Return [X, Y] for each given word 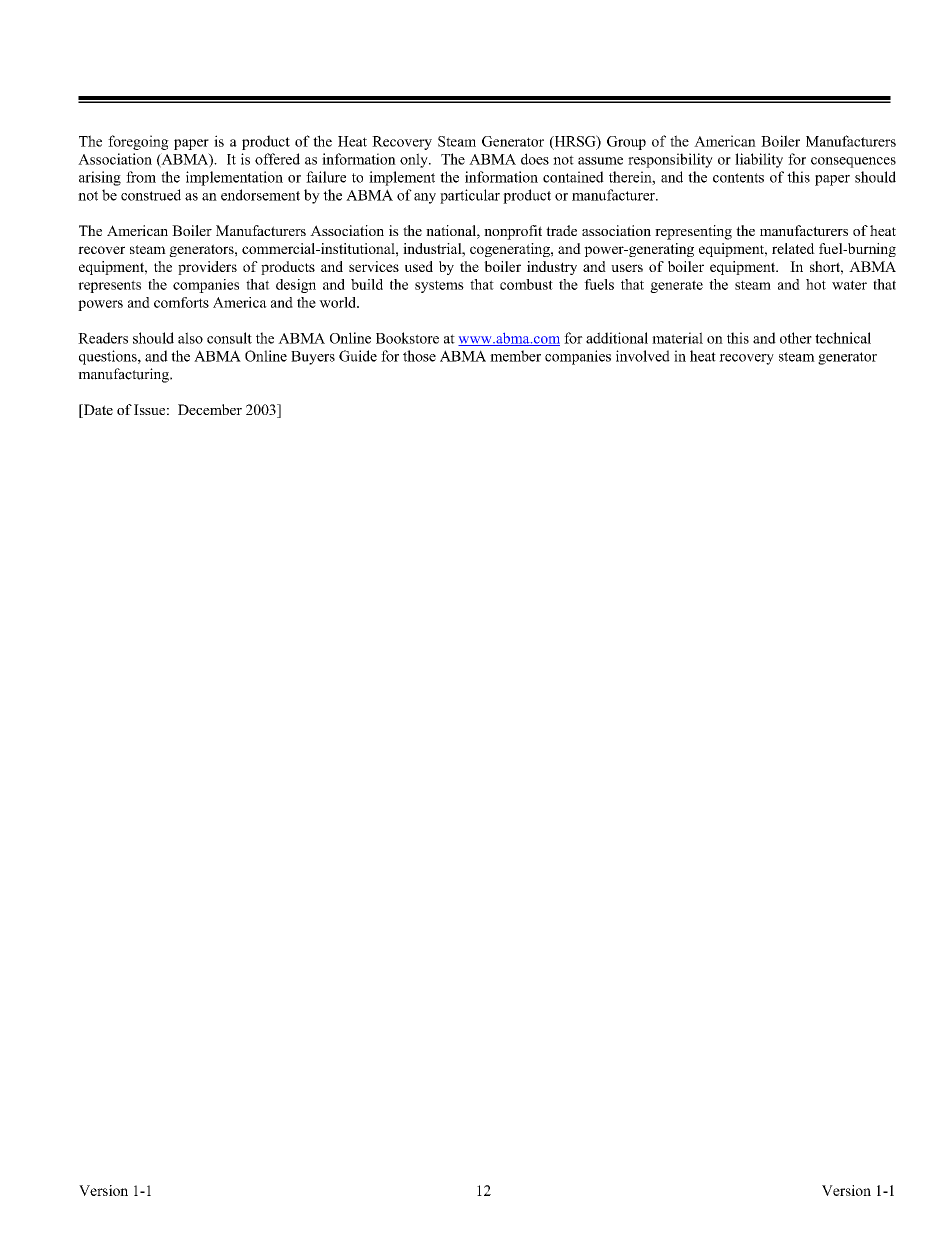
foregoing [138, 142]
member [515, 356]
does [535, 159]
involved [643, 356]
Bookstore [407, 338]
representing [693, 232]
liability [759, 160]
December [210, 409]
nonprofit [513, 232]
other [796, 338]
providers [207, 268]
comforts [181, 302]
